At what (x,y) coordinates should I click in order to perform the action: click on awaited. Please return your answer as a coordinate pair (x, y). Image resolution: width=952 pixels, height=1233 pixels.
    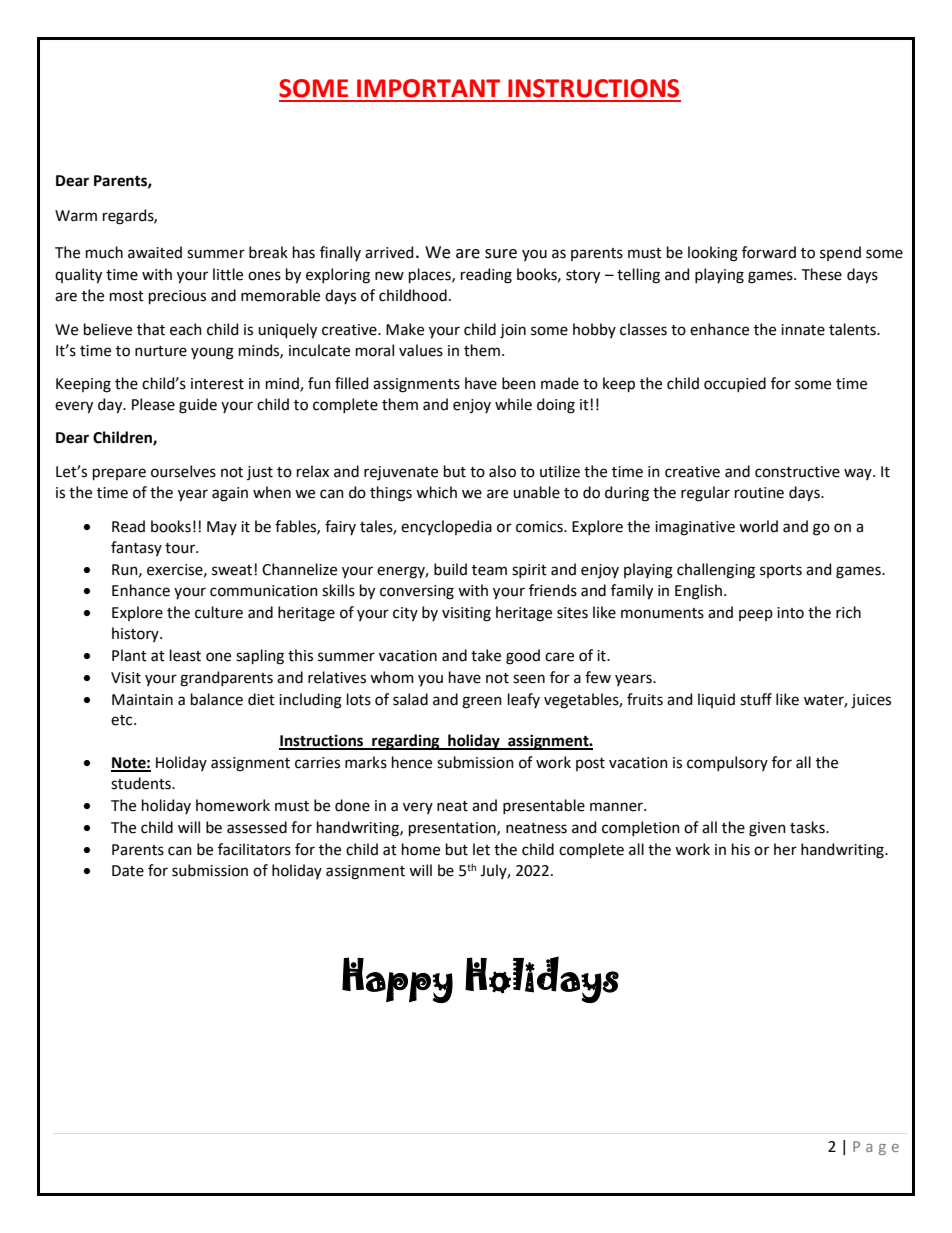
    Looking at the image, I should click on (155, 252).
